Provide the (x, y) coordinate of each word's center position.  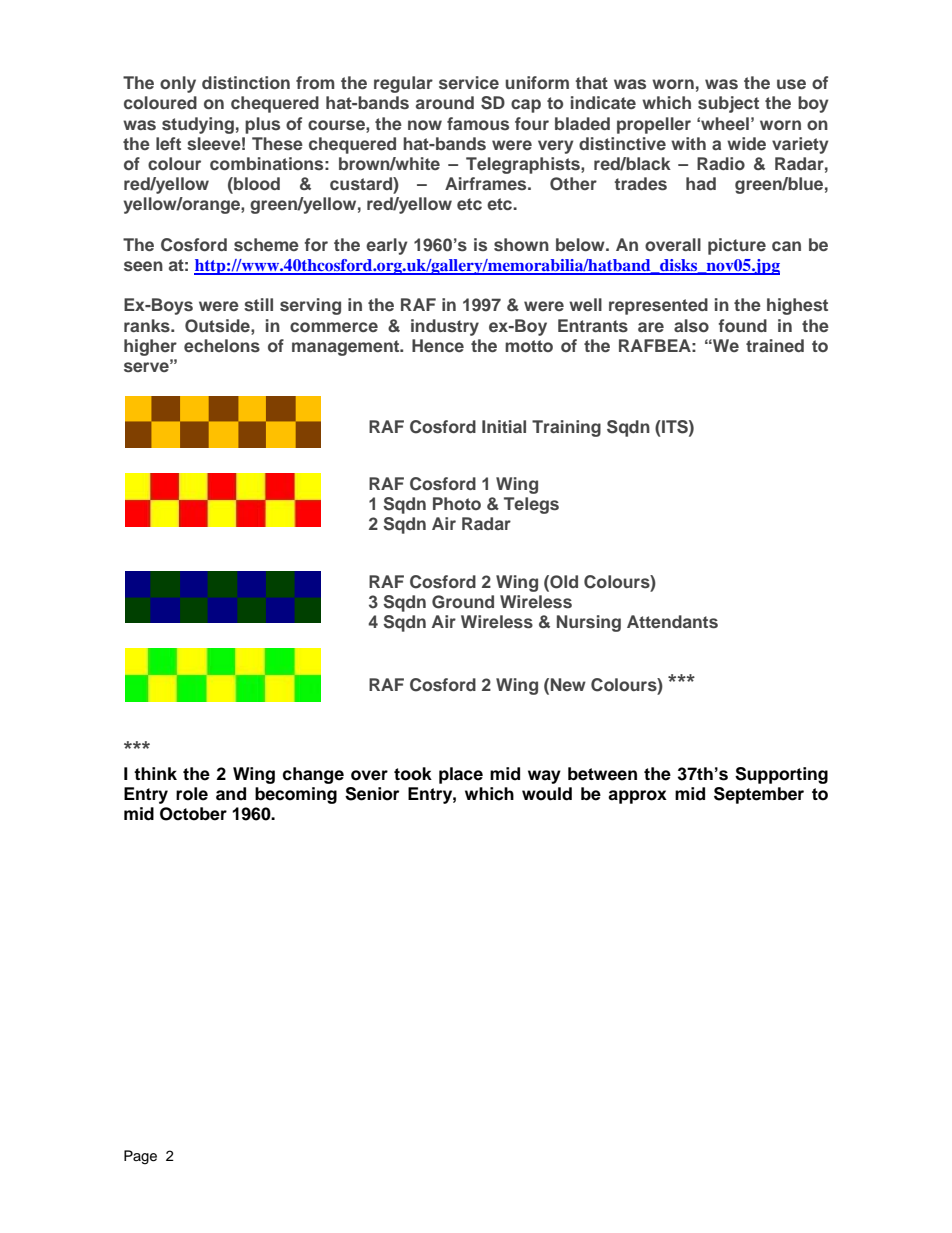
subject (728, 104)
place (461, 775)
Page (140, 1157)
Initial (504, 426)
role (192, 794)
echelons (222, 346)
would (547, 794)
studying (198, 125)
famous (478, 123)
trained (775, 345)
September (759, 795)
